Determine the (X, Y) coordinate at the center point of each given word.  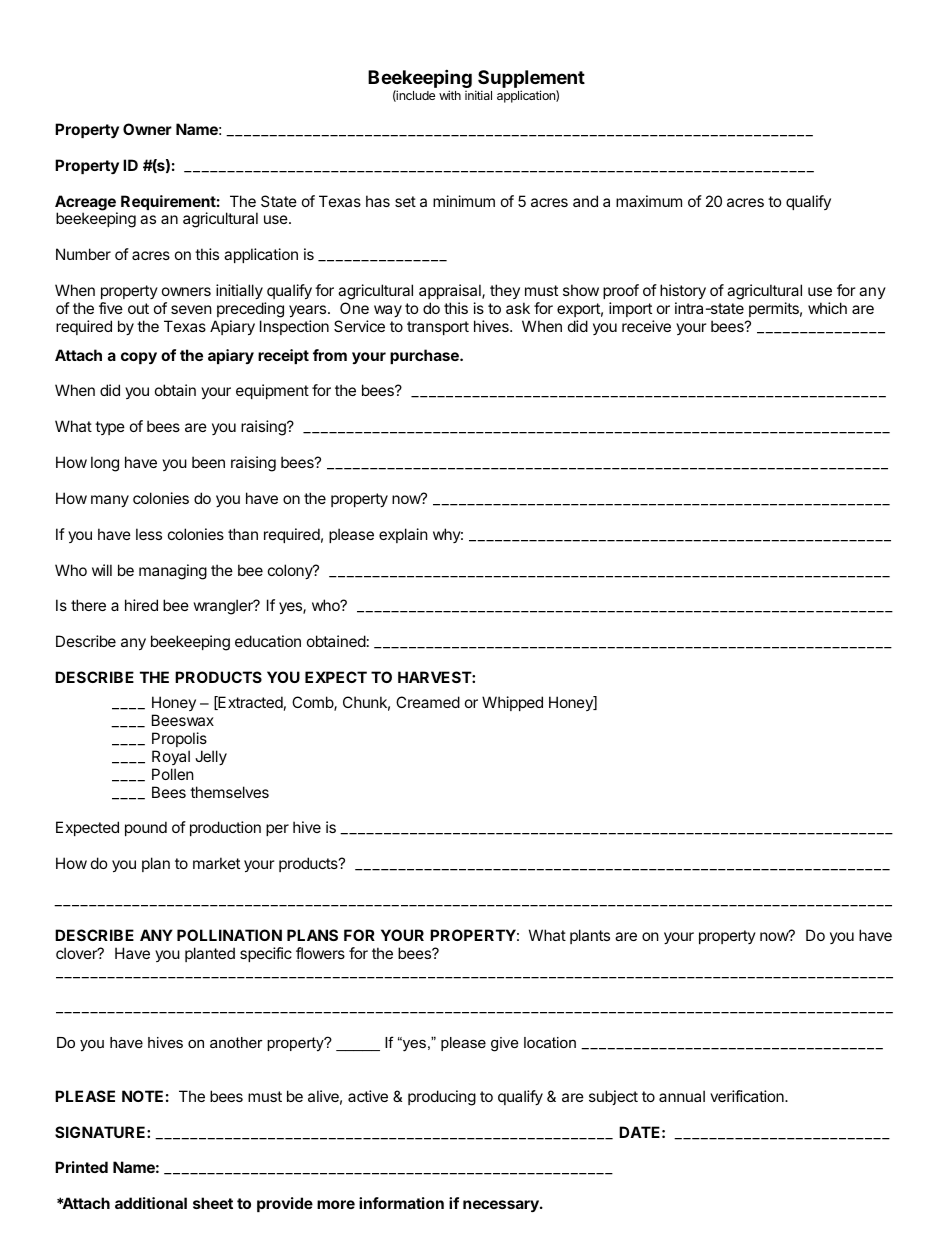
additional (151, 1203)
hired (141, 605)
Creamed (428, 702)
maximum (649, 201)
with (450, 95)
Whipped (512, 703)
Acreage (86, 204)
